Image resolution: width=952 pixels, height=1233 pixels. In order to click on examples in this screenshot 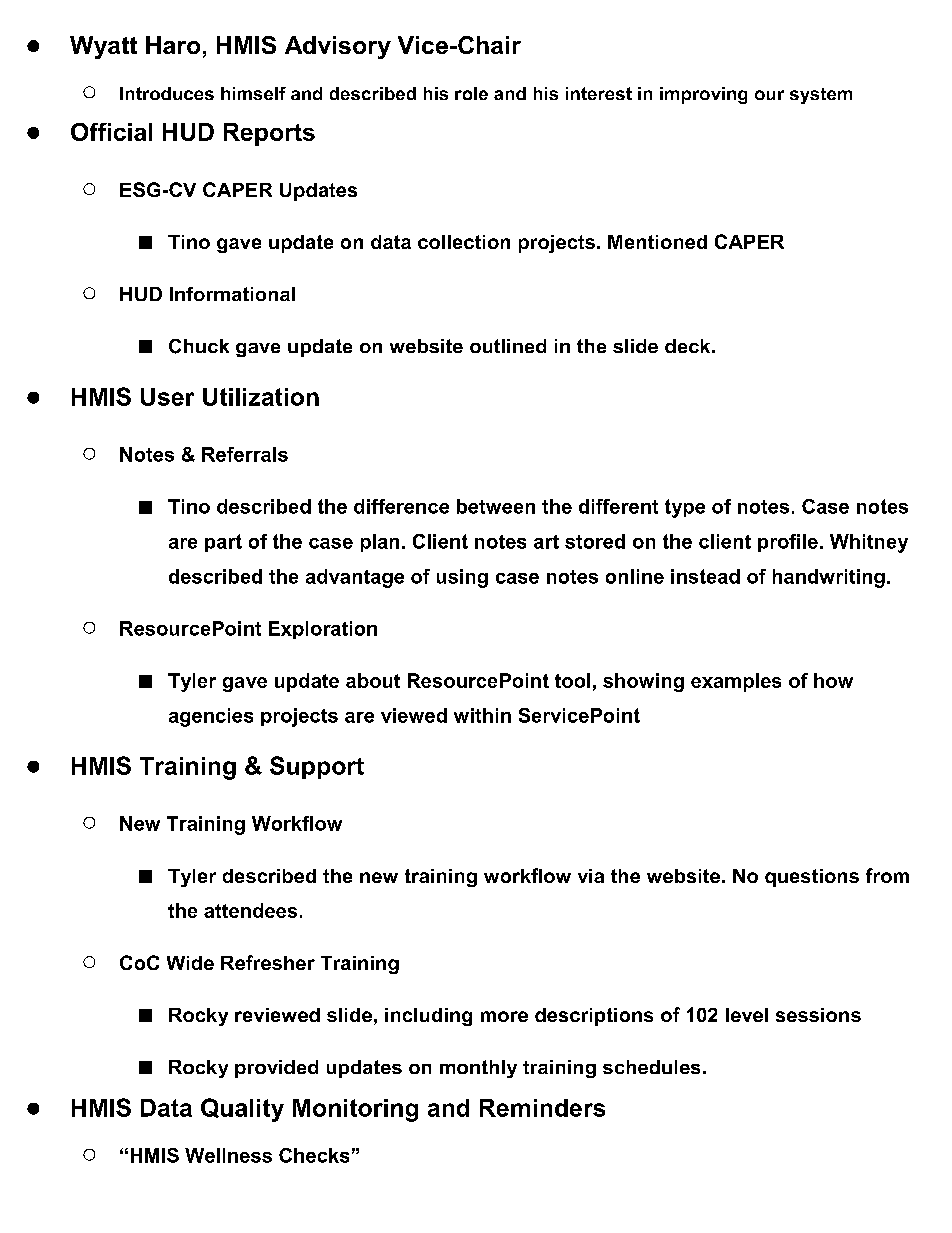, I will do `click(736, 682)`.
